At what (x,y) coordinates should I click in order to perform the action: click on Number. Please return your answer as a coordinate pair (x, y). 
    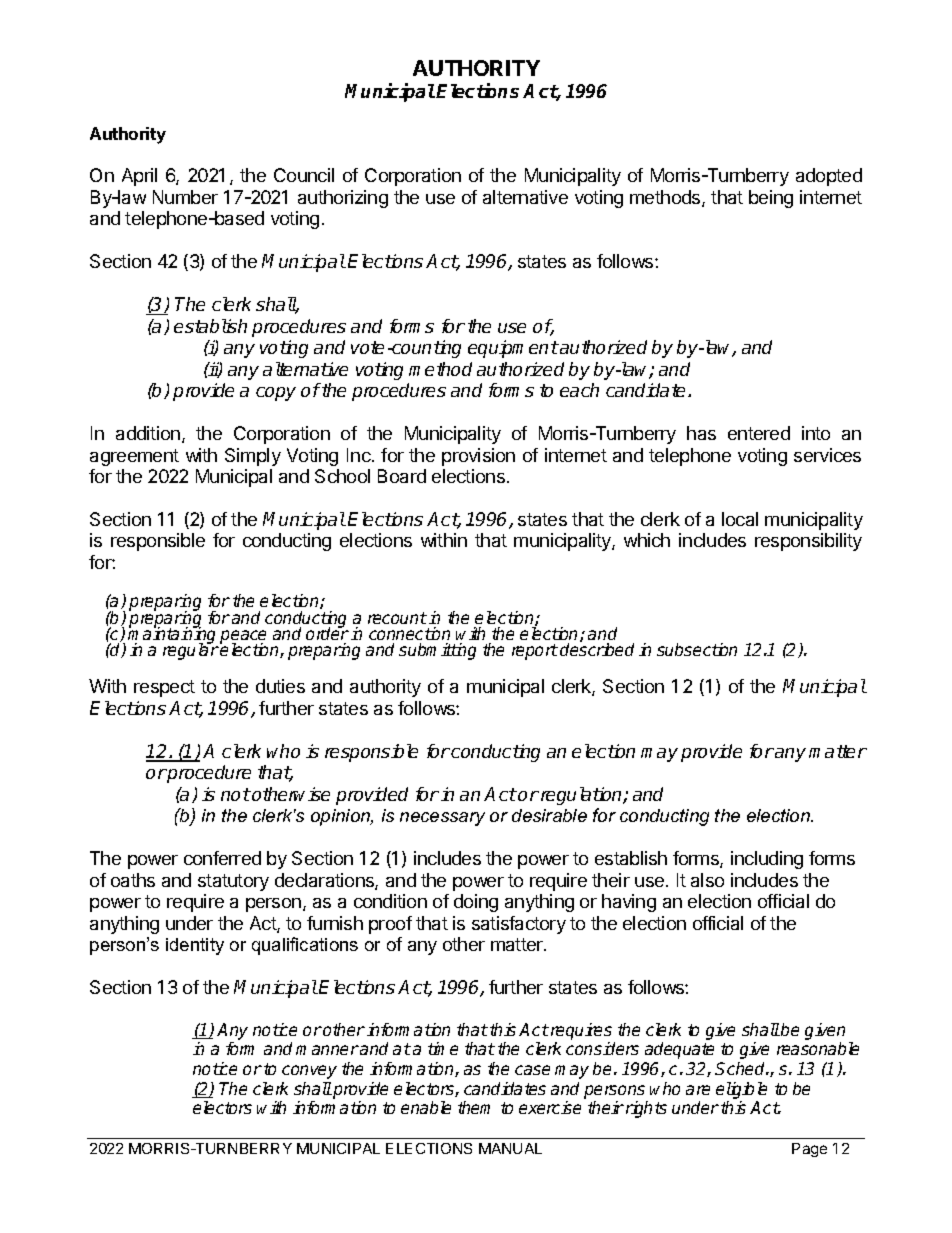
    Looking at the image, I should click on (185, 197).
